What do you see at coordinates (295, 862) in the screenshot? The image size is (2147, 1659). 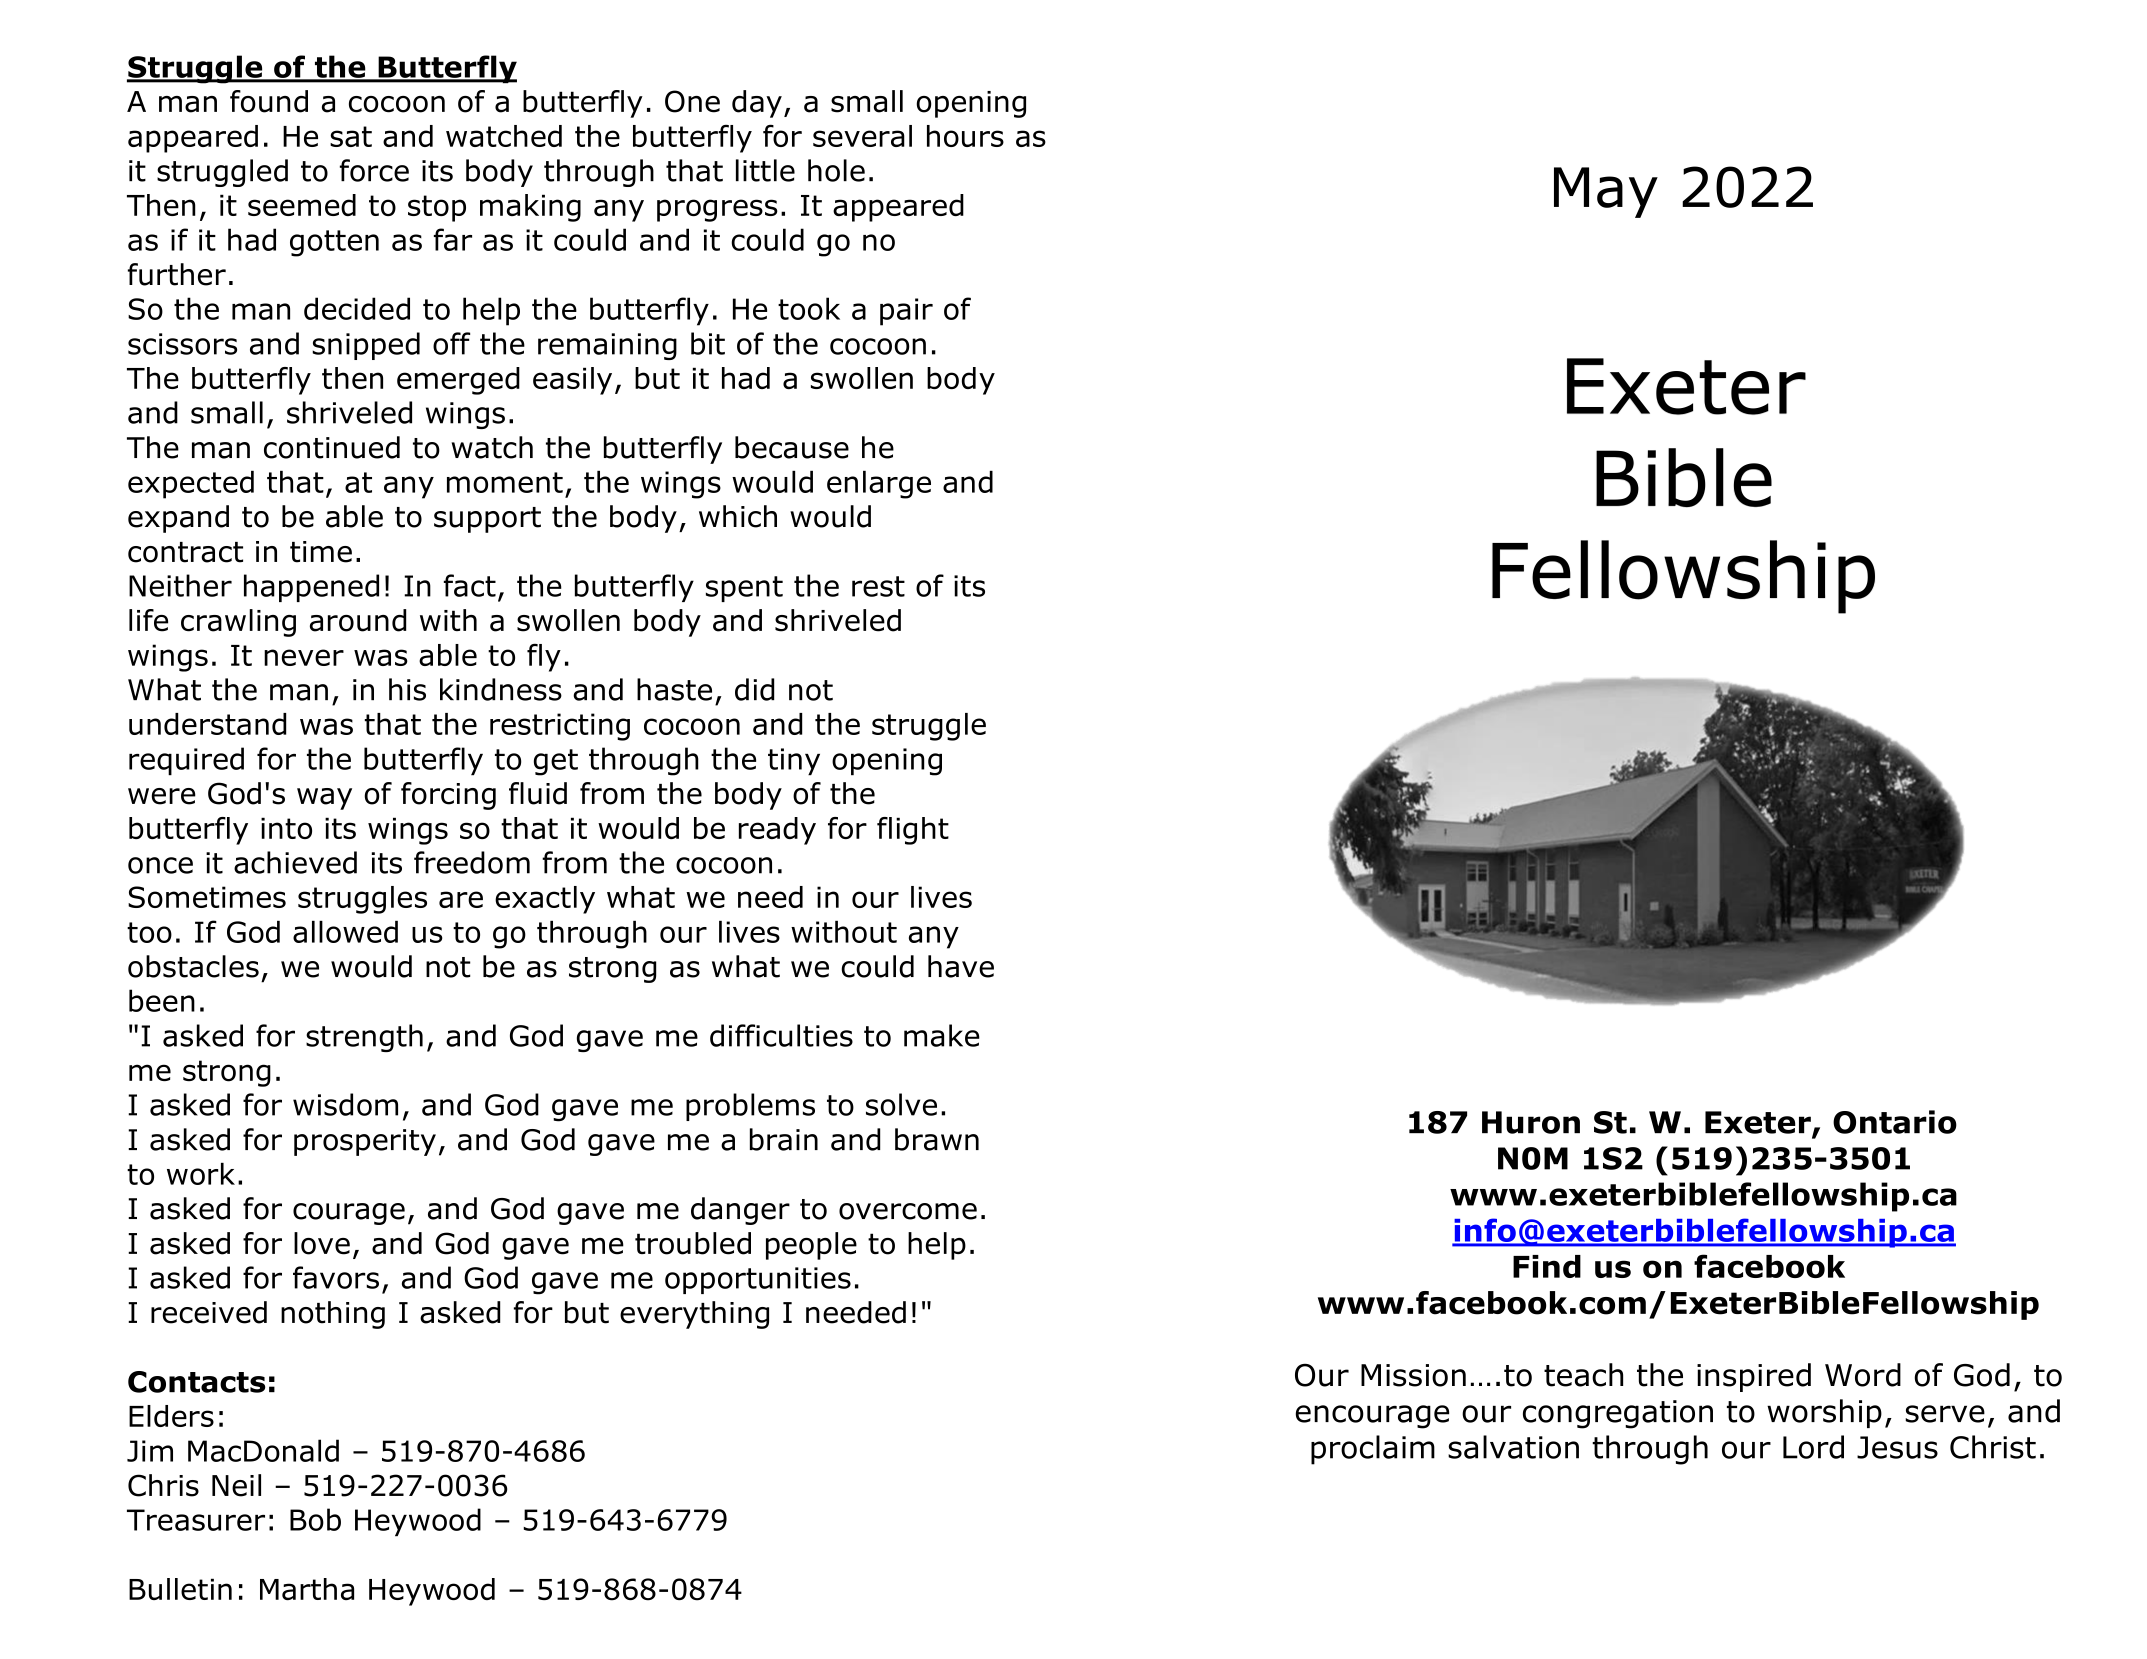 I see `achieved` at bounding box center [295, 862].
